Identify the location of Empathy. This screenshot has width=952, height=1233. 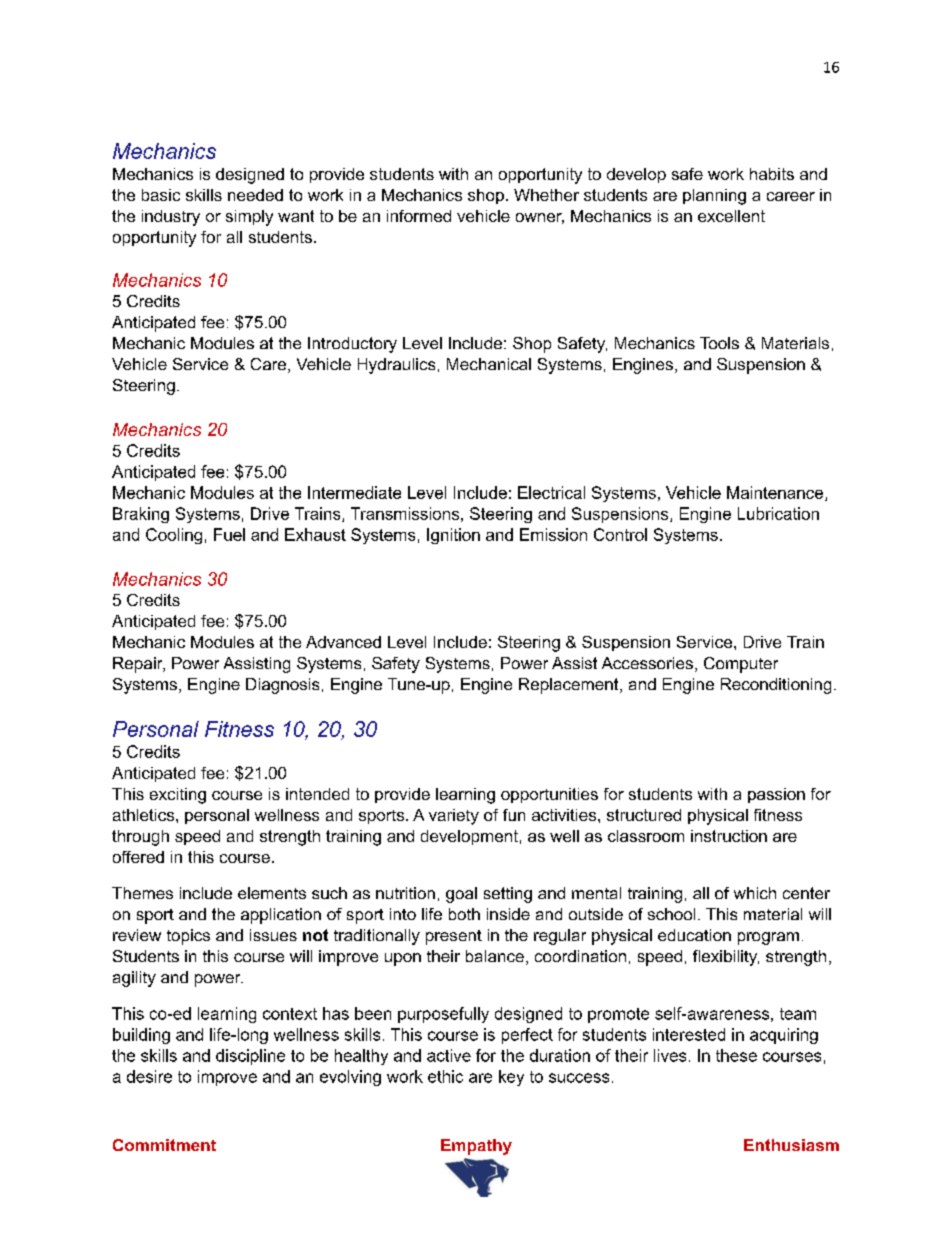
(476, 1147).
